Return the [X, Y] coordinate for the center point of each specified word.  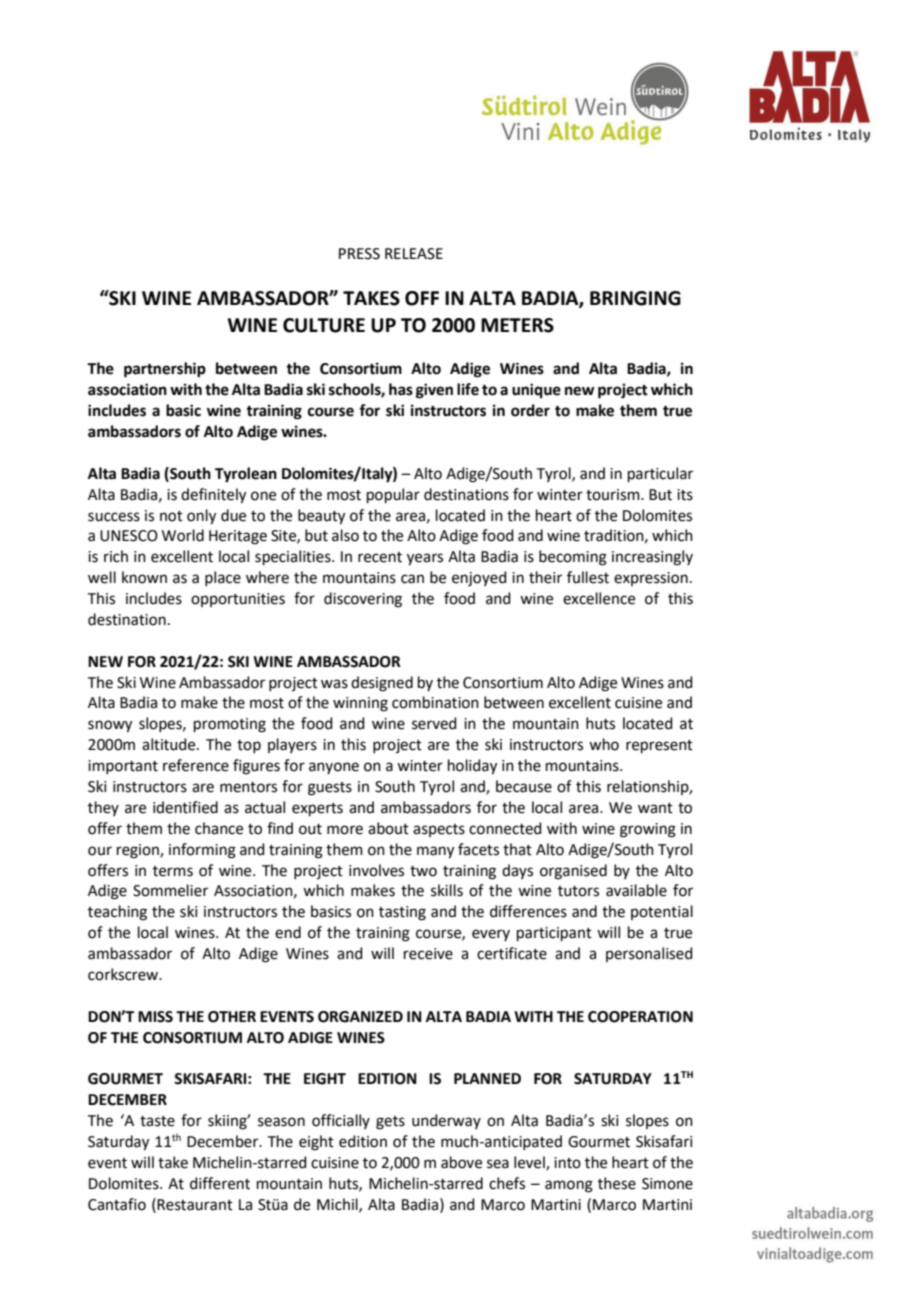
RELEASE [414, 254]
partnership [165, 370]
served [434, 723]
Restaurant [195, 1205]
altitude [170, 744]
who [604, 744]
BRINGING [635, 298]
